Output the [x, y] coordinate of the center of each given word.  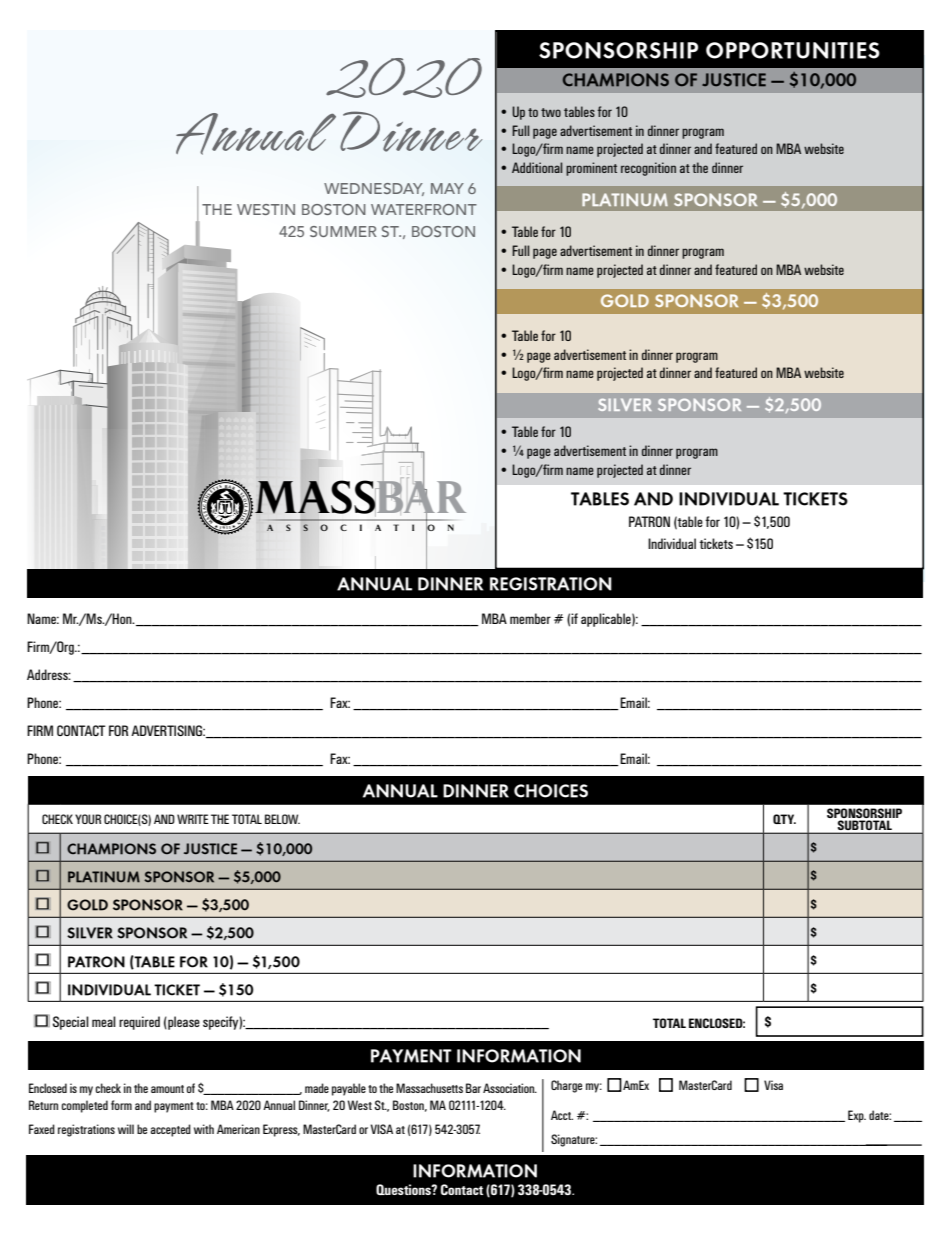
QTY [784, 819]
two [551, 112]
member [530, 618]
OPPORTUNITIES [793, 50]
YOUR [88, 819]
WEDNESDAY [374, 189]
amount [167, 1089]
